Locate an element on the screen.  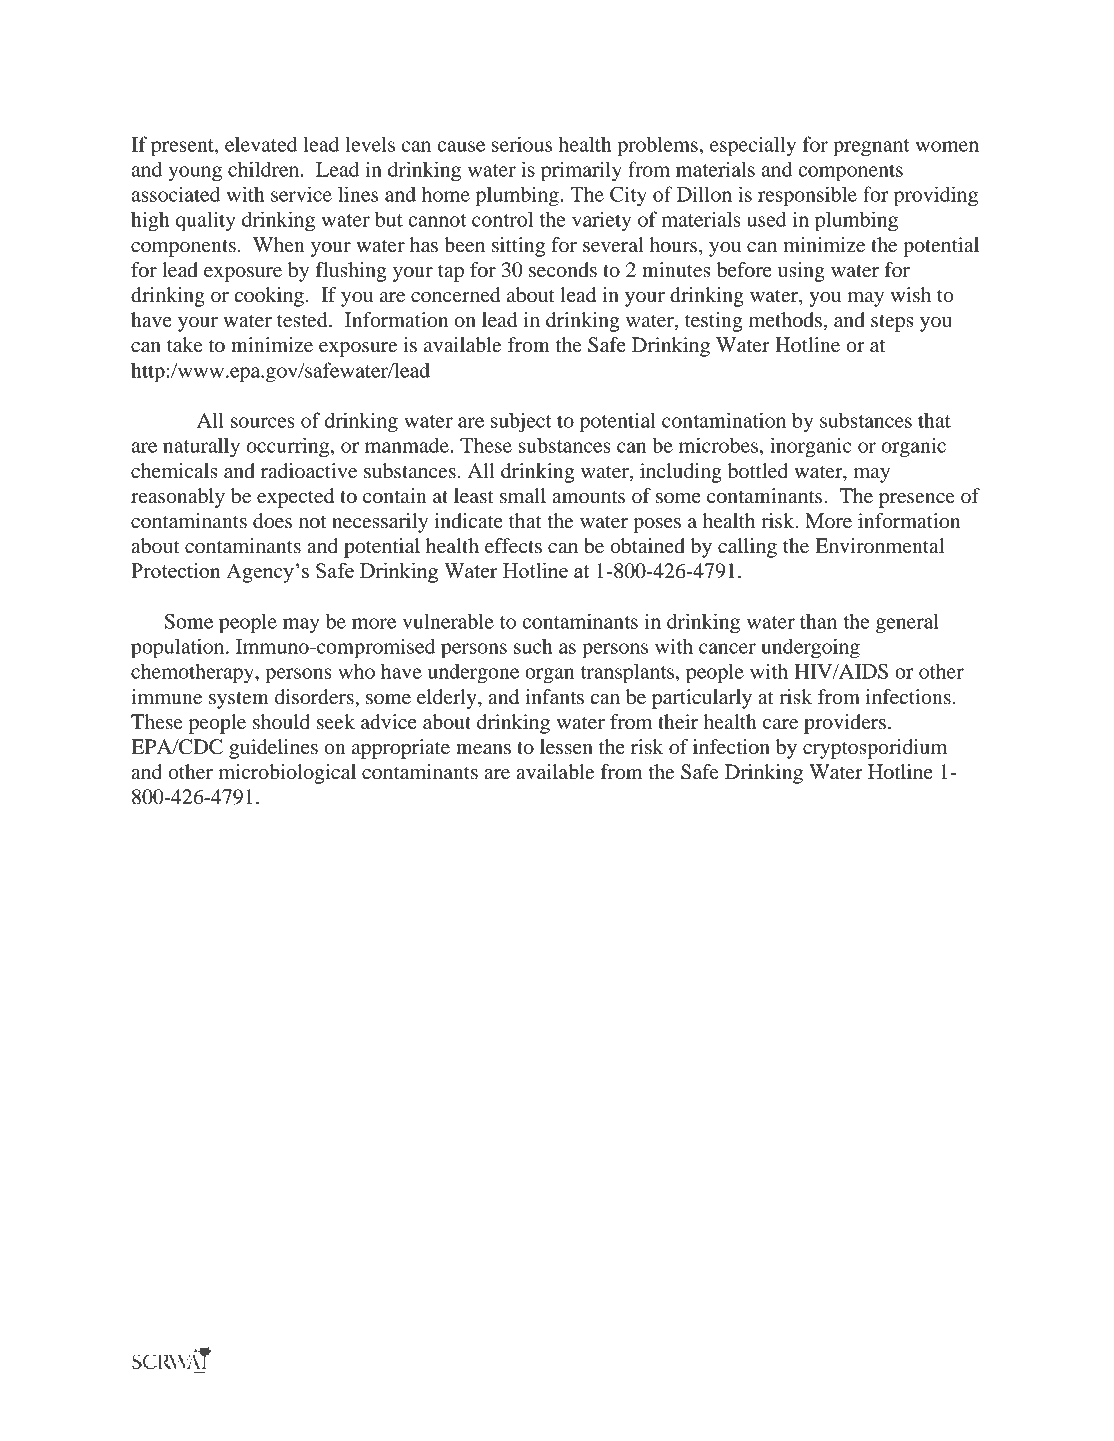
cooking is located at coordinates (269, 297).
